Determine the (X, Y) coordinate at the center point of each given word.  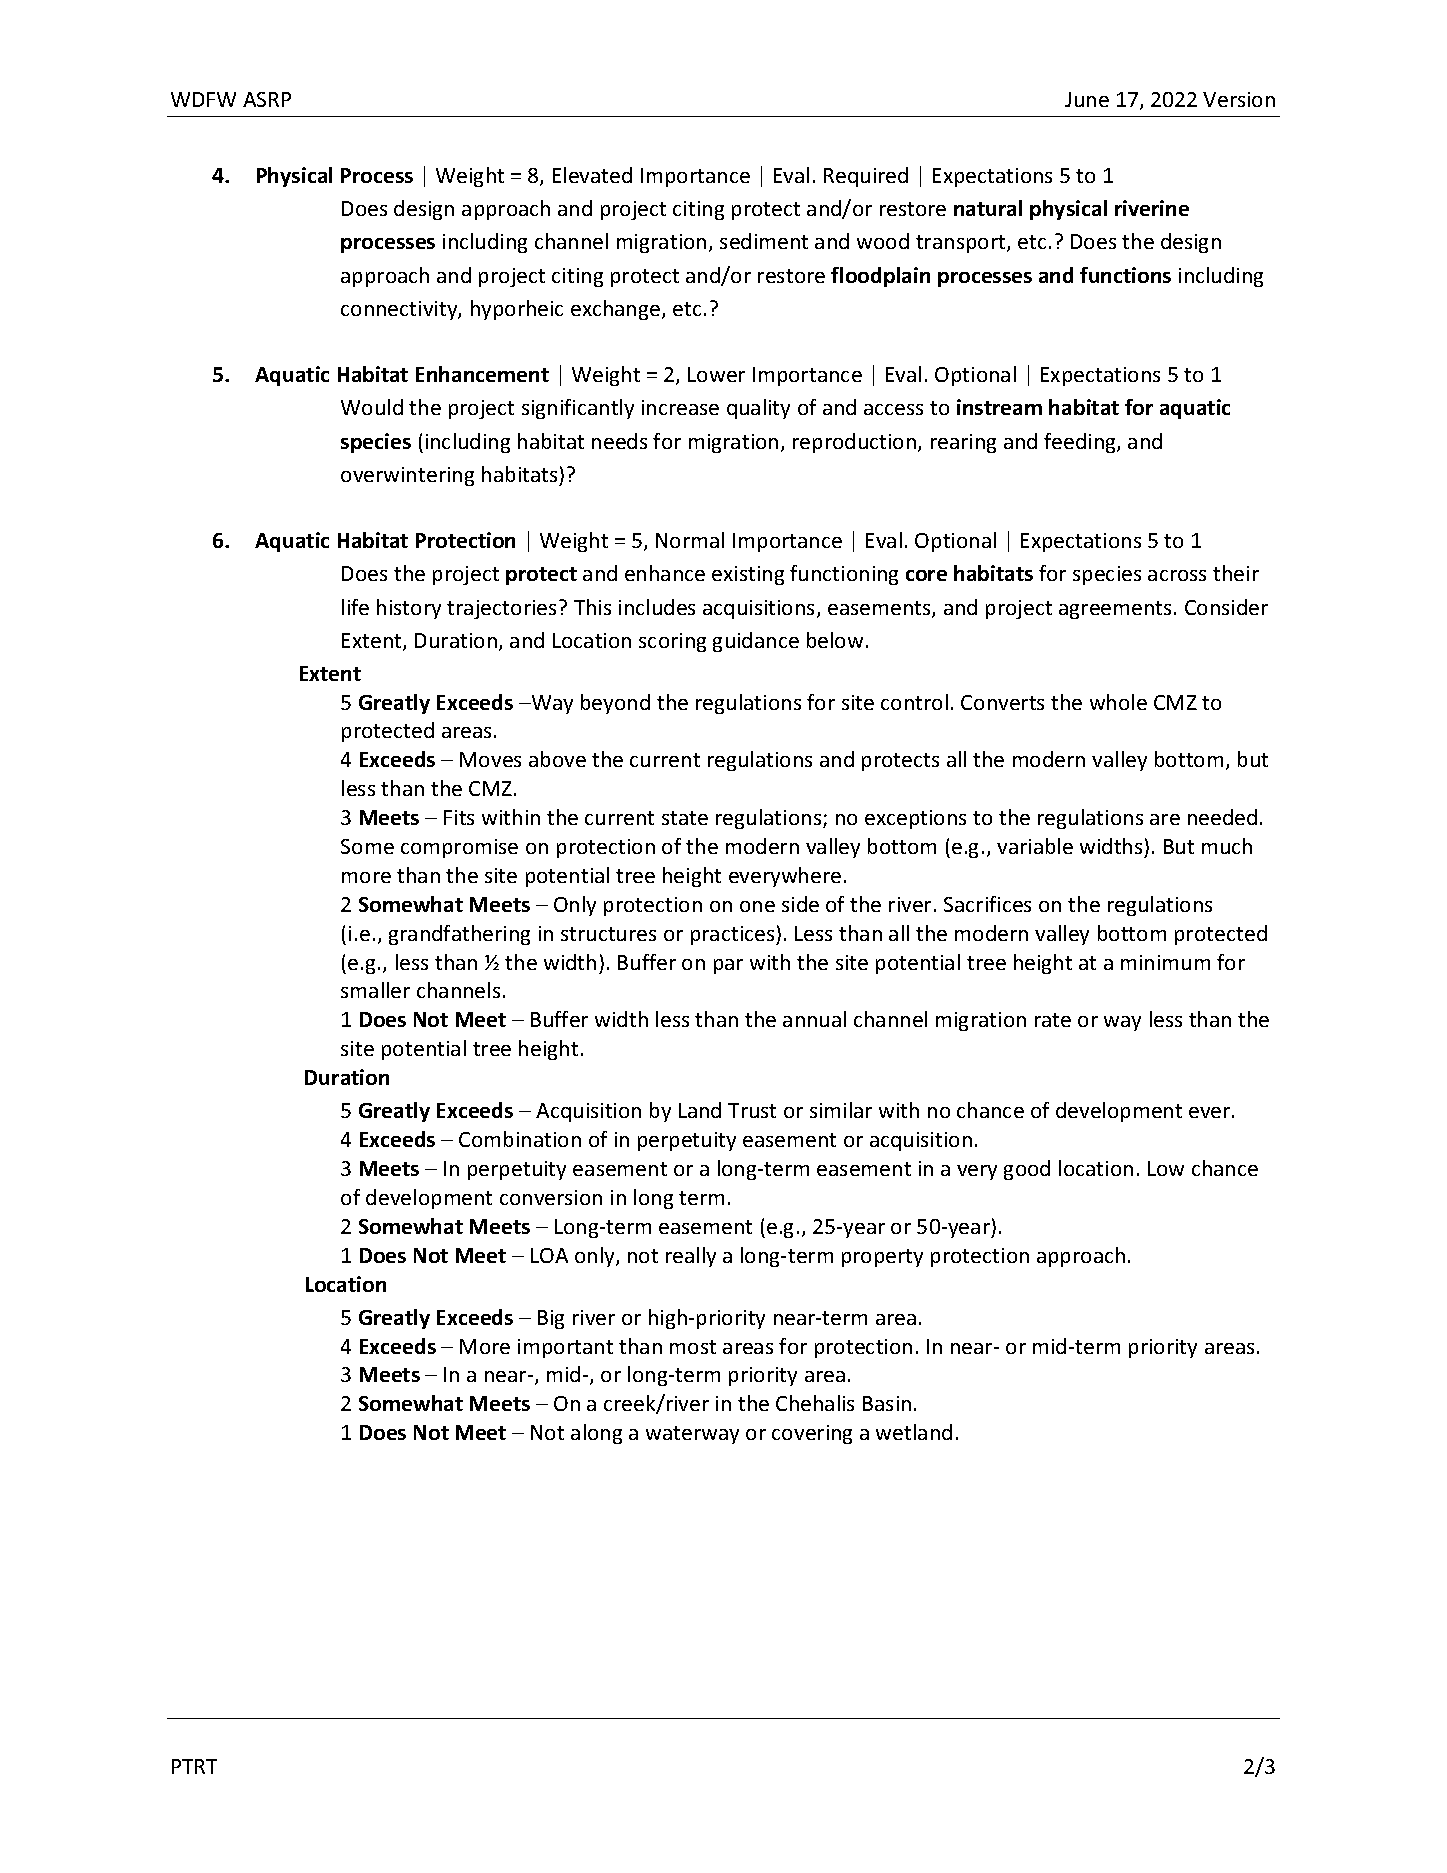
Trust (752, 1110)
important (565, 1348)
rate (1053, 1020)
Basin (887, 1403)
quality (758, 409)
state (685, 818)
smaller (375, 990)
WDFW (203, 99)
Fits (459, 817)
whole (1118, 702)
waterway (692, 1435)
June (1087, 99)
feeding (1081, 443)
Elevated (592, 175)
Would (372, 407)
